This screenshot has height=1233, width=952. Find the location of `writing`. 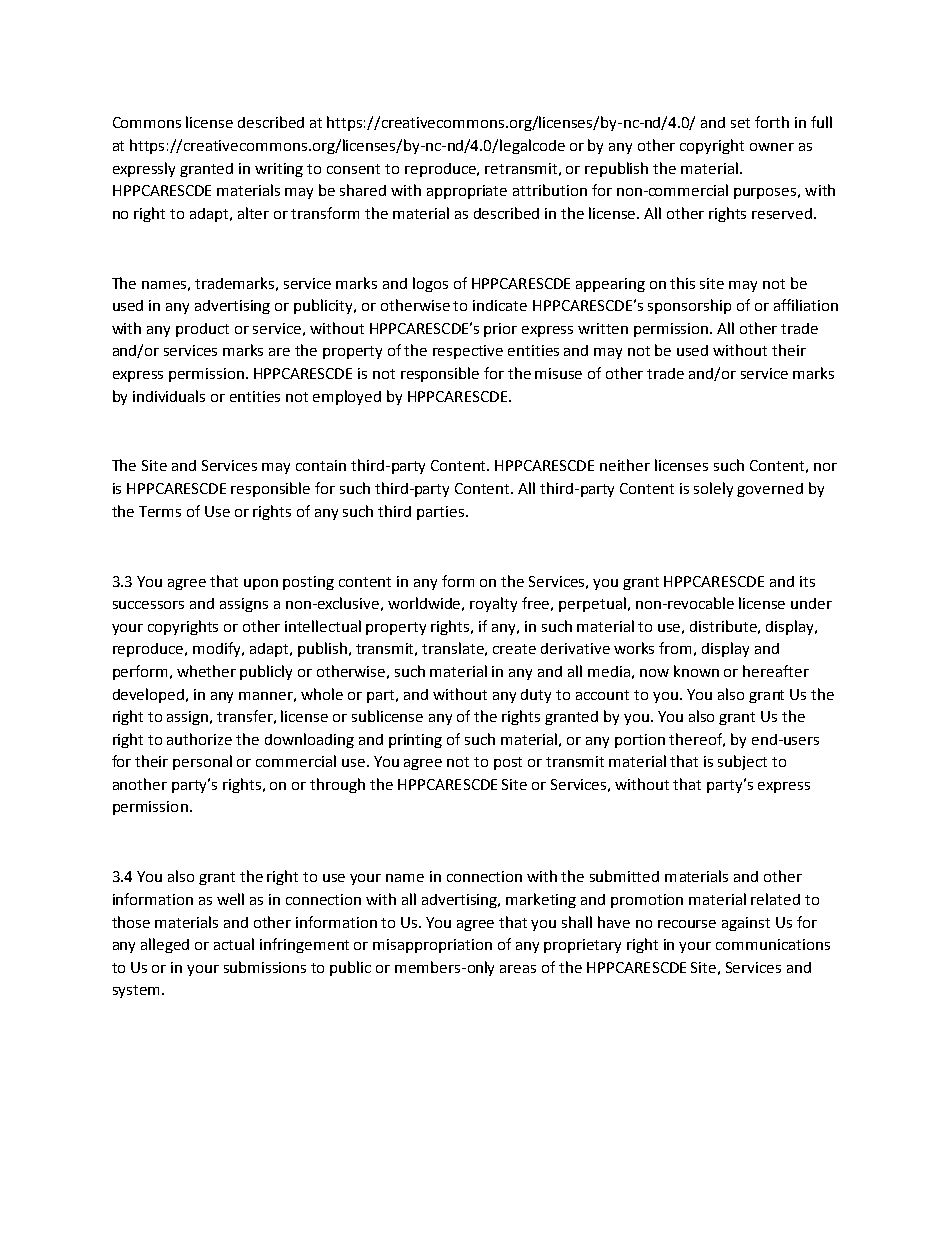

writing is located at coordinates (279, 170).
